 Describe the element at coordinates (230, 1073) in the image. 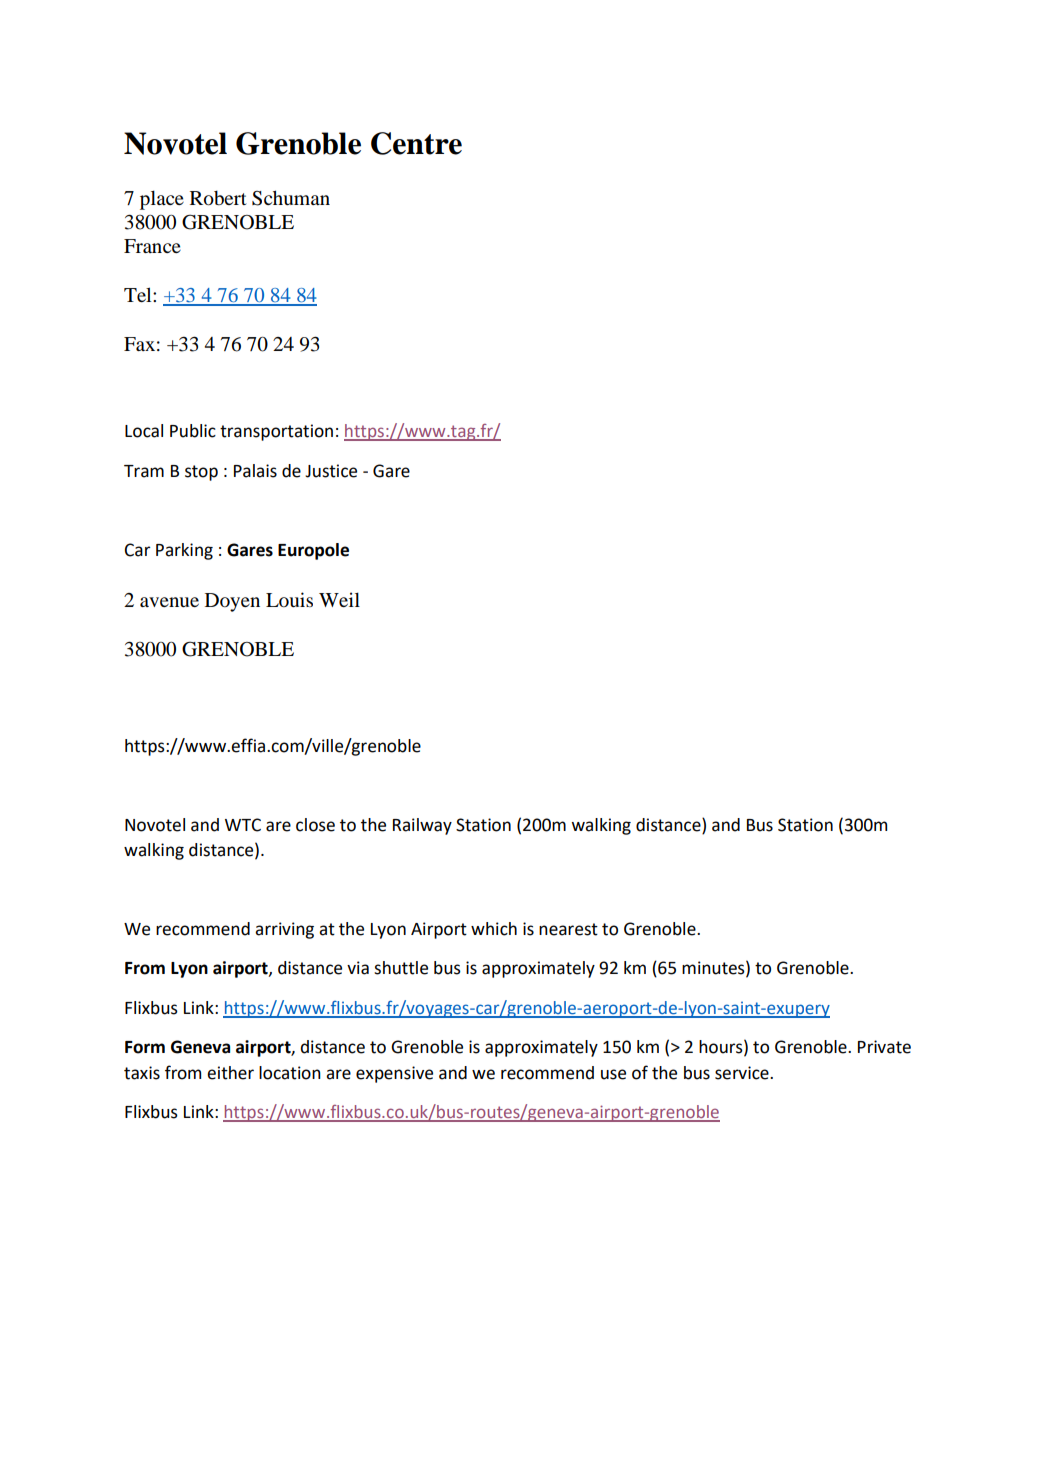

I see `either` at that location.
